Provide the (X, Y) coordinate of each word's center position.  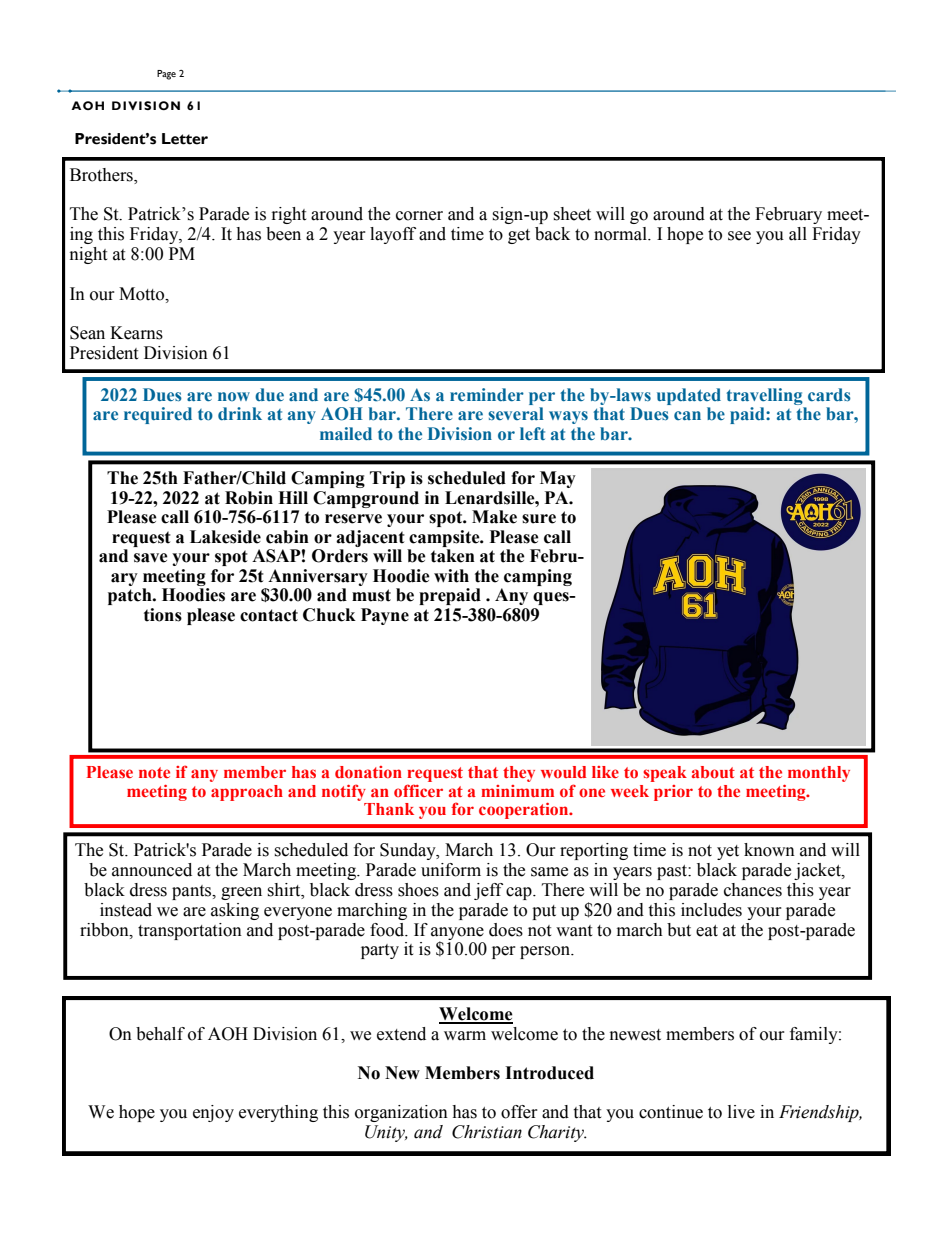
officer (418, 790)
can (687, 415)
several (516, 414)
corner (419, 216)
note (154, 772)
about (713, 772)
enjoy (213, 1113)
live (741, 1112)
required (158, 415)
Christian (487, 1132)
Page (166, 75)
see (739, 236)
